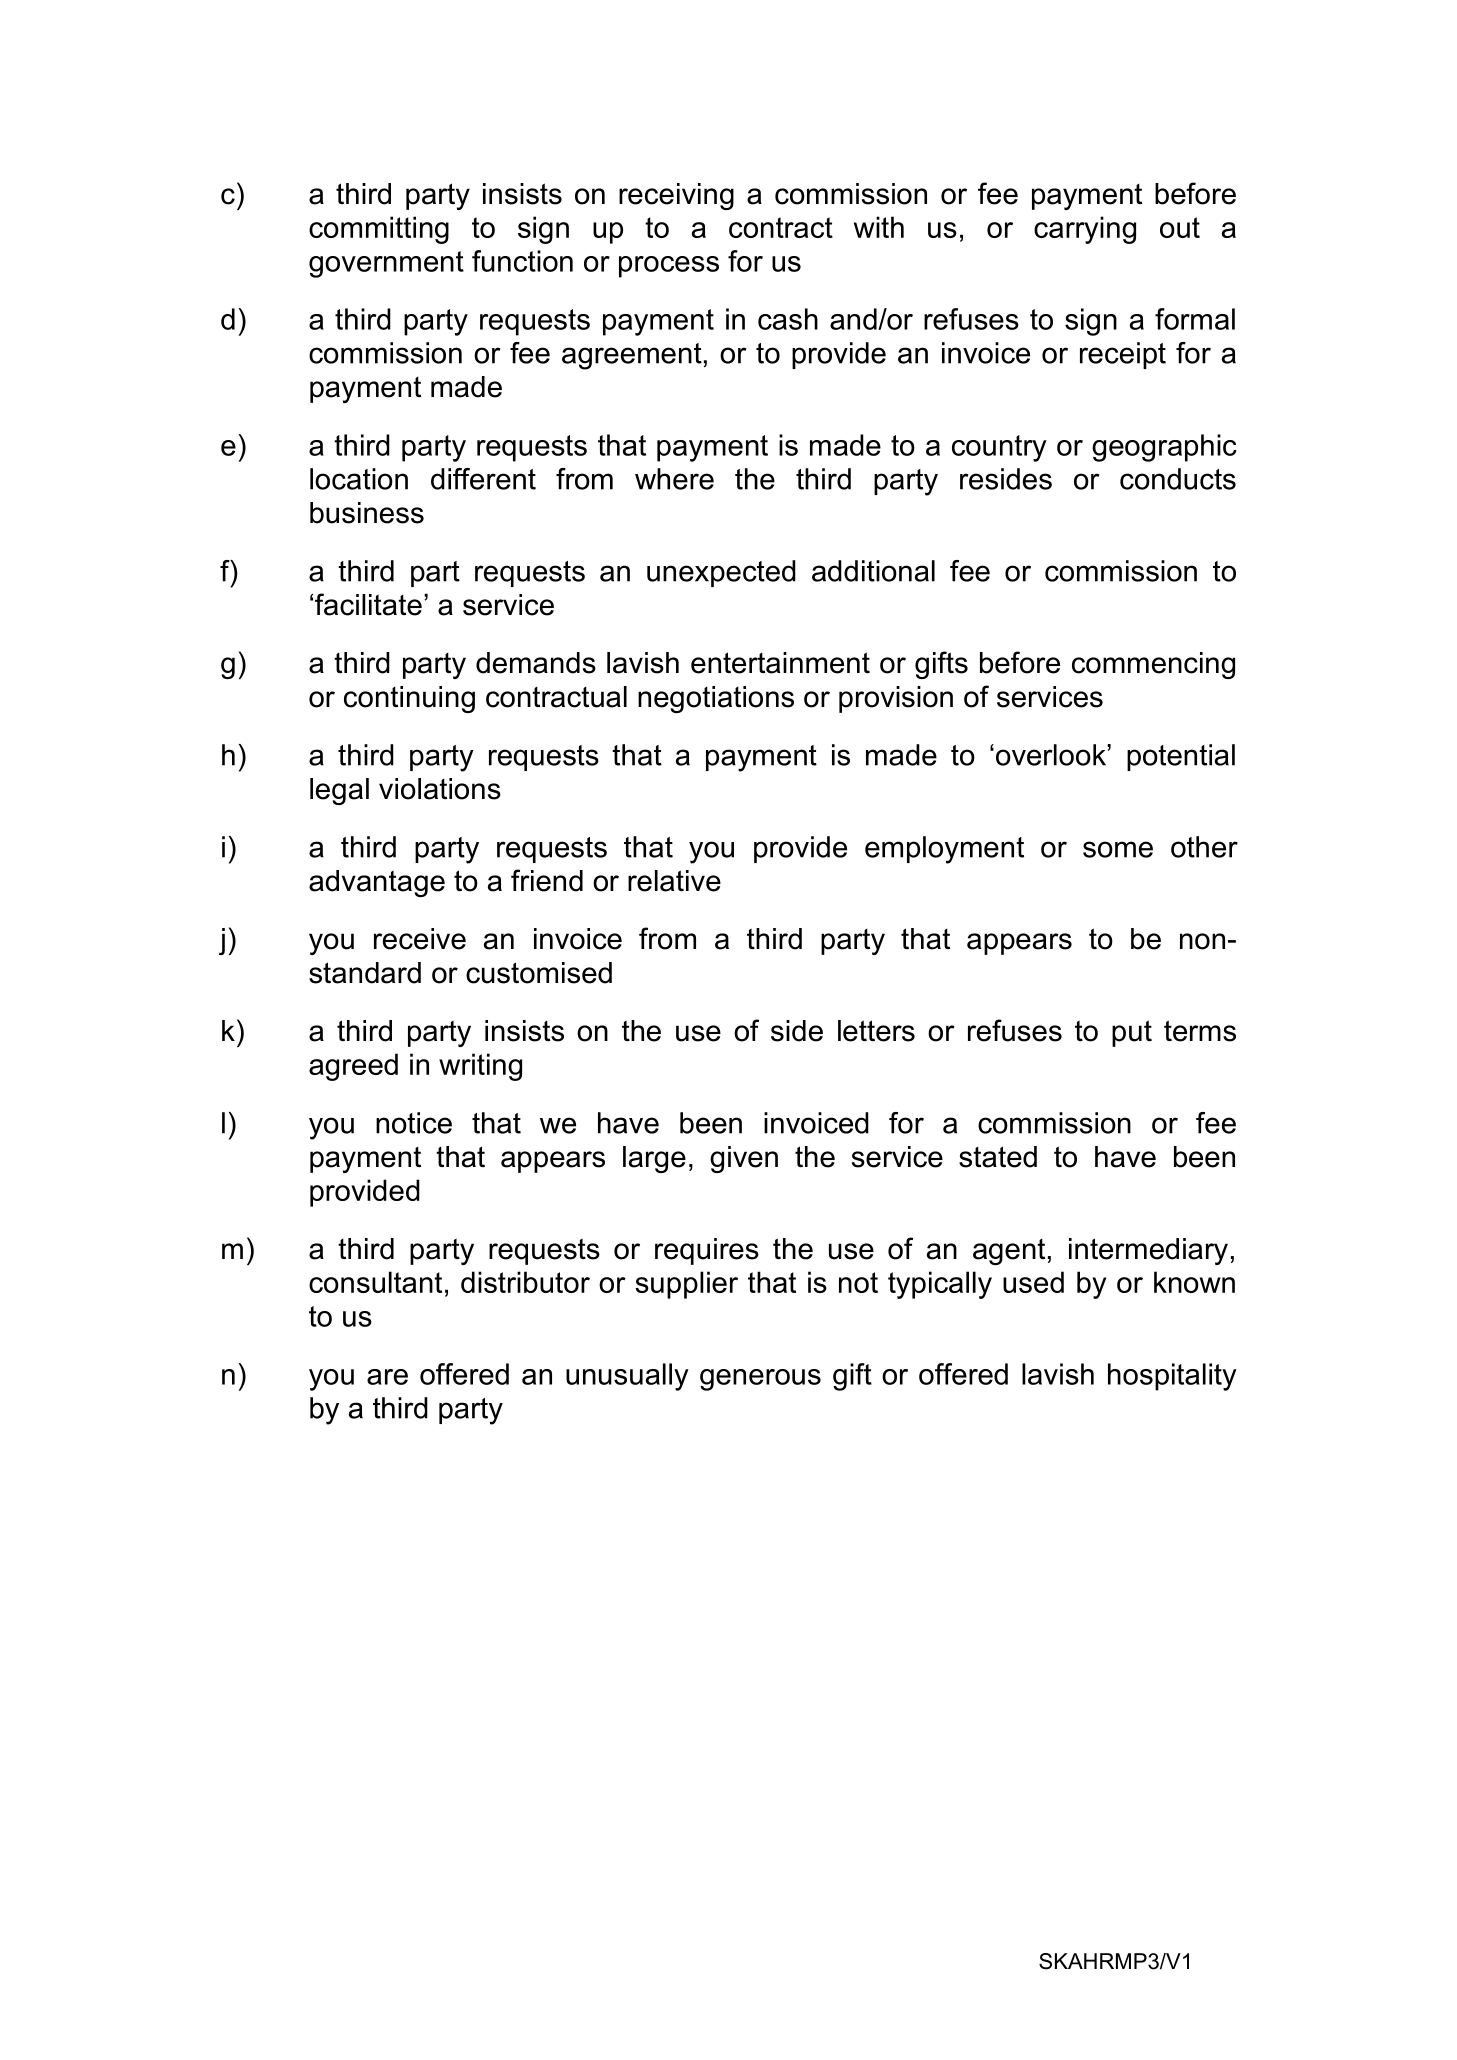 This image has width=1457, height=2060. I want to click on letters, so click(876, 1031).
